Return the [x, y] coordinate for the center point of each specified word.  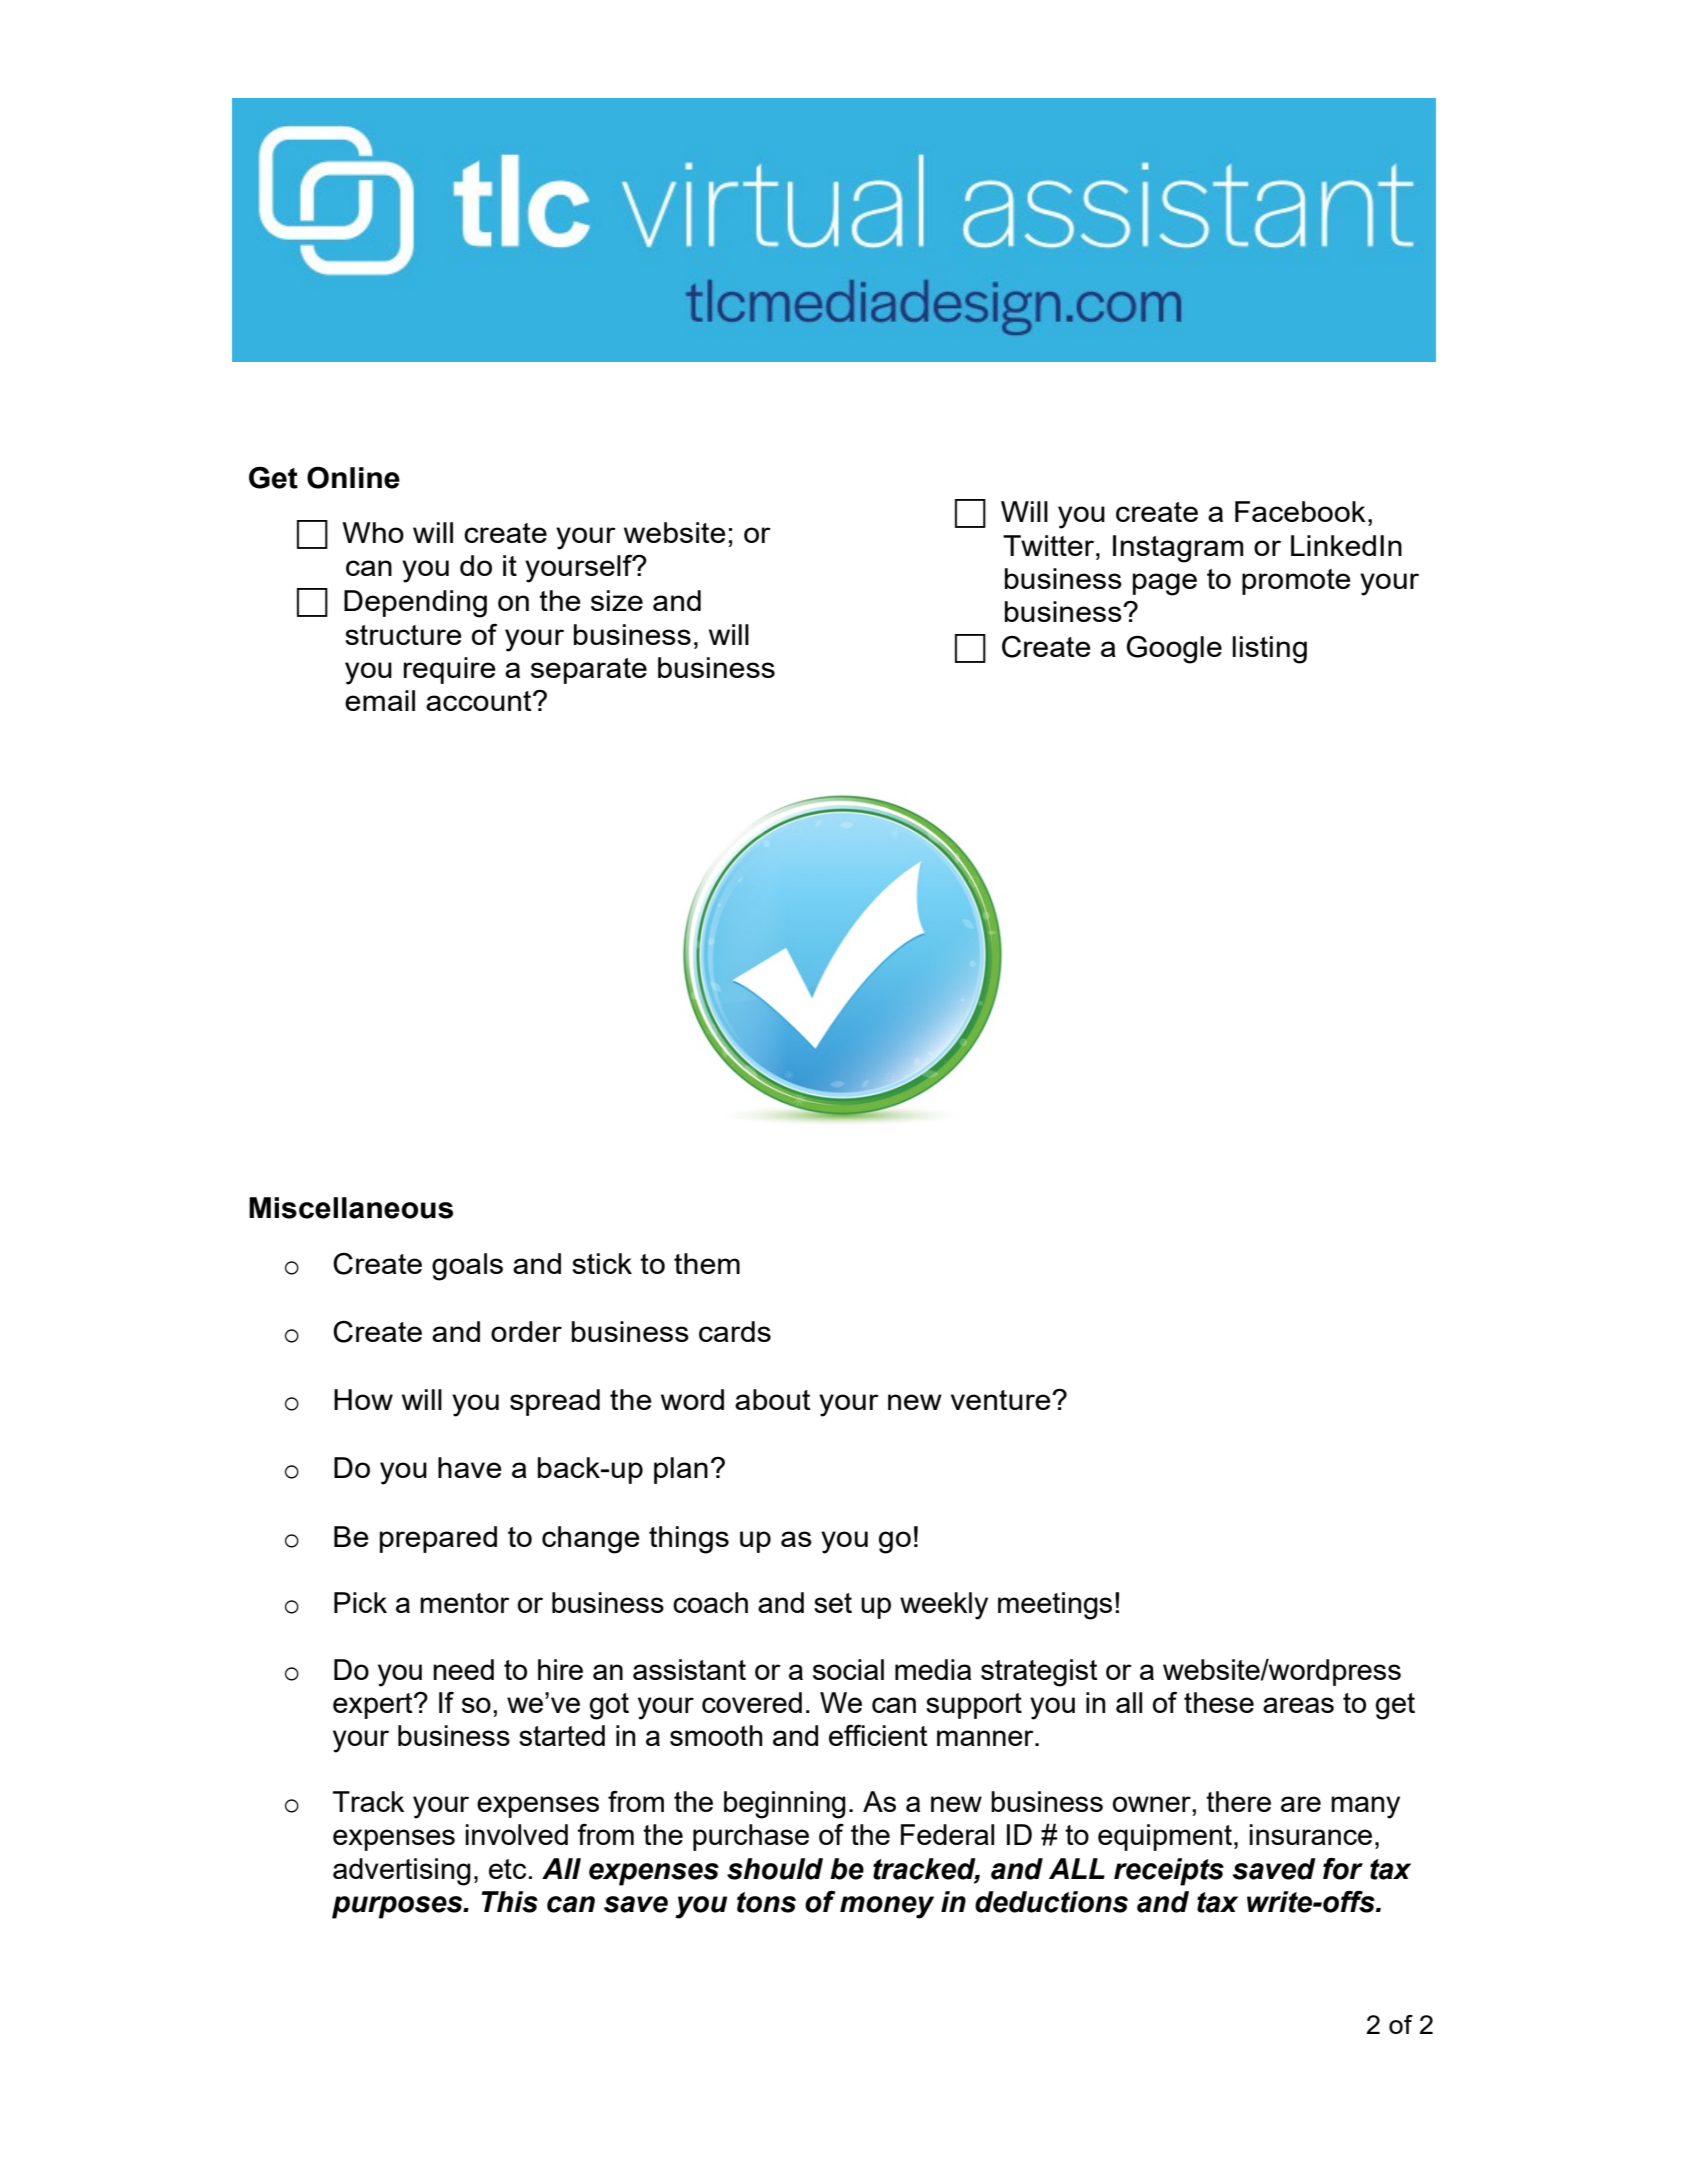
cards [735, 1331]
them [707, 1263]
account [480, 701]
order [526, 1331]
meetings [1055, 1606]
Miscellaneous [351, 1208]
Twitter [1050, 545]
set [833, 1603]
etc [507, 1869]
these [1219, 1702]
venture [1002, 1400]
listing [1269, 650]
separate [589, 671]
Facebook [1300, 511]
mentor [465, 1603]
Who [373, 532]
